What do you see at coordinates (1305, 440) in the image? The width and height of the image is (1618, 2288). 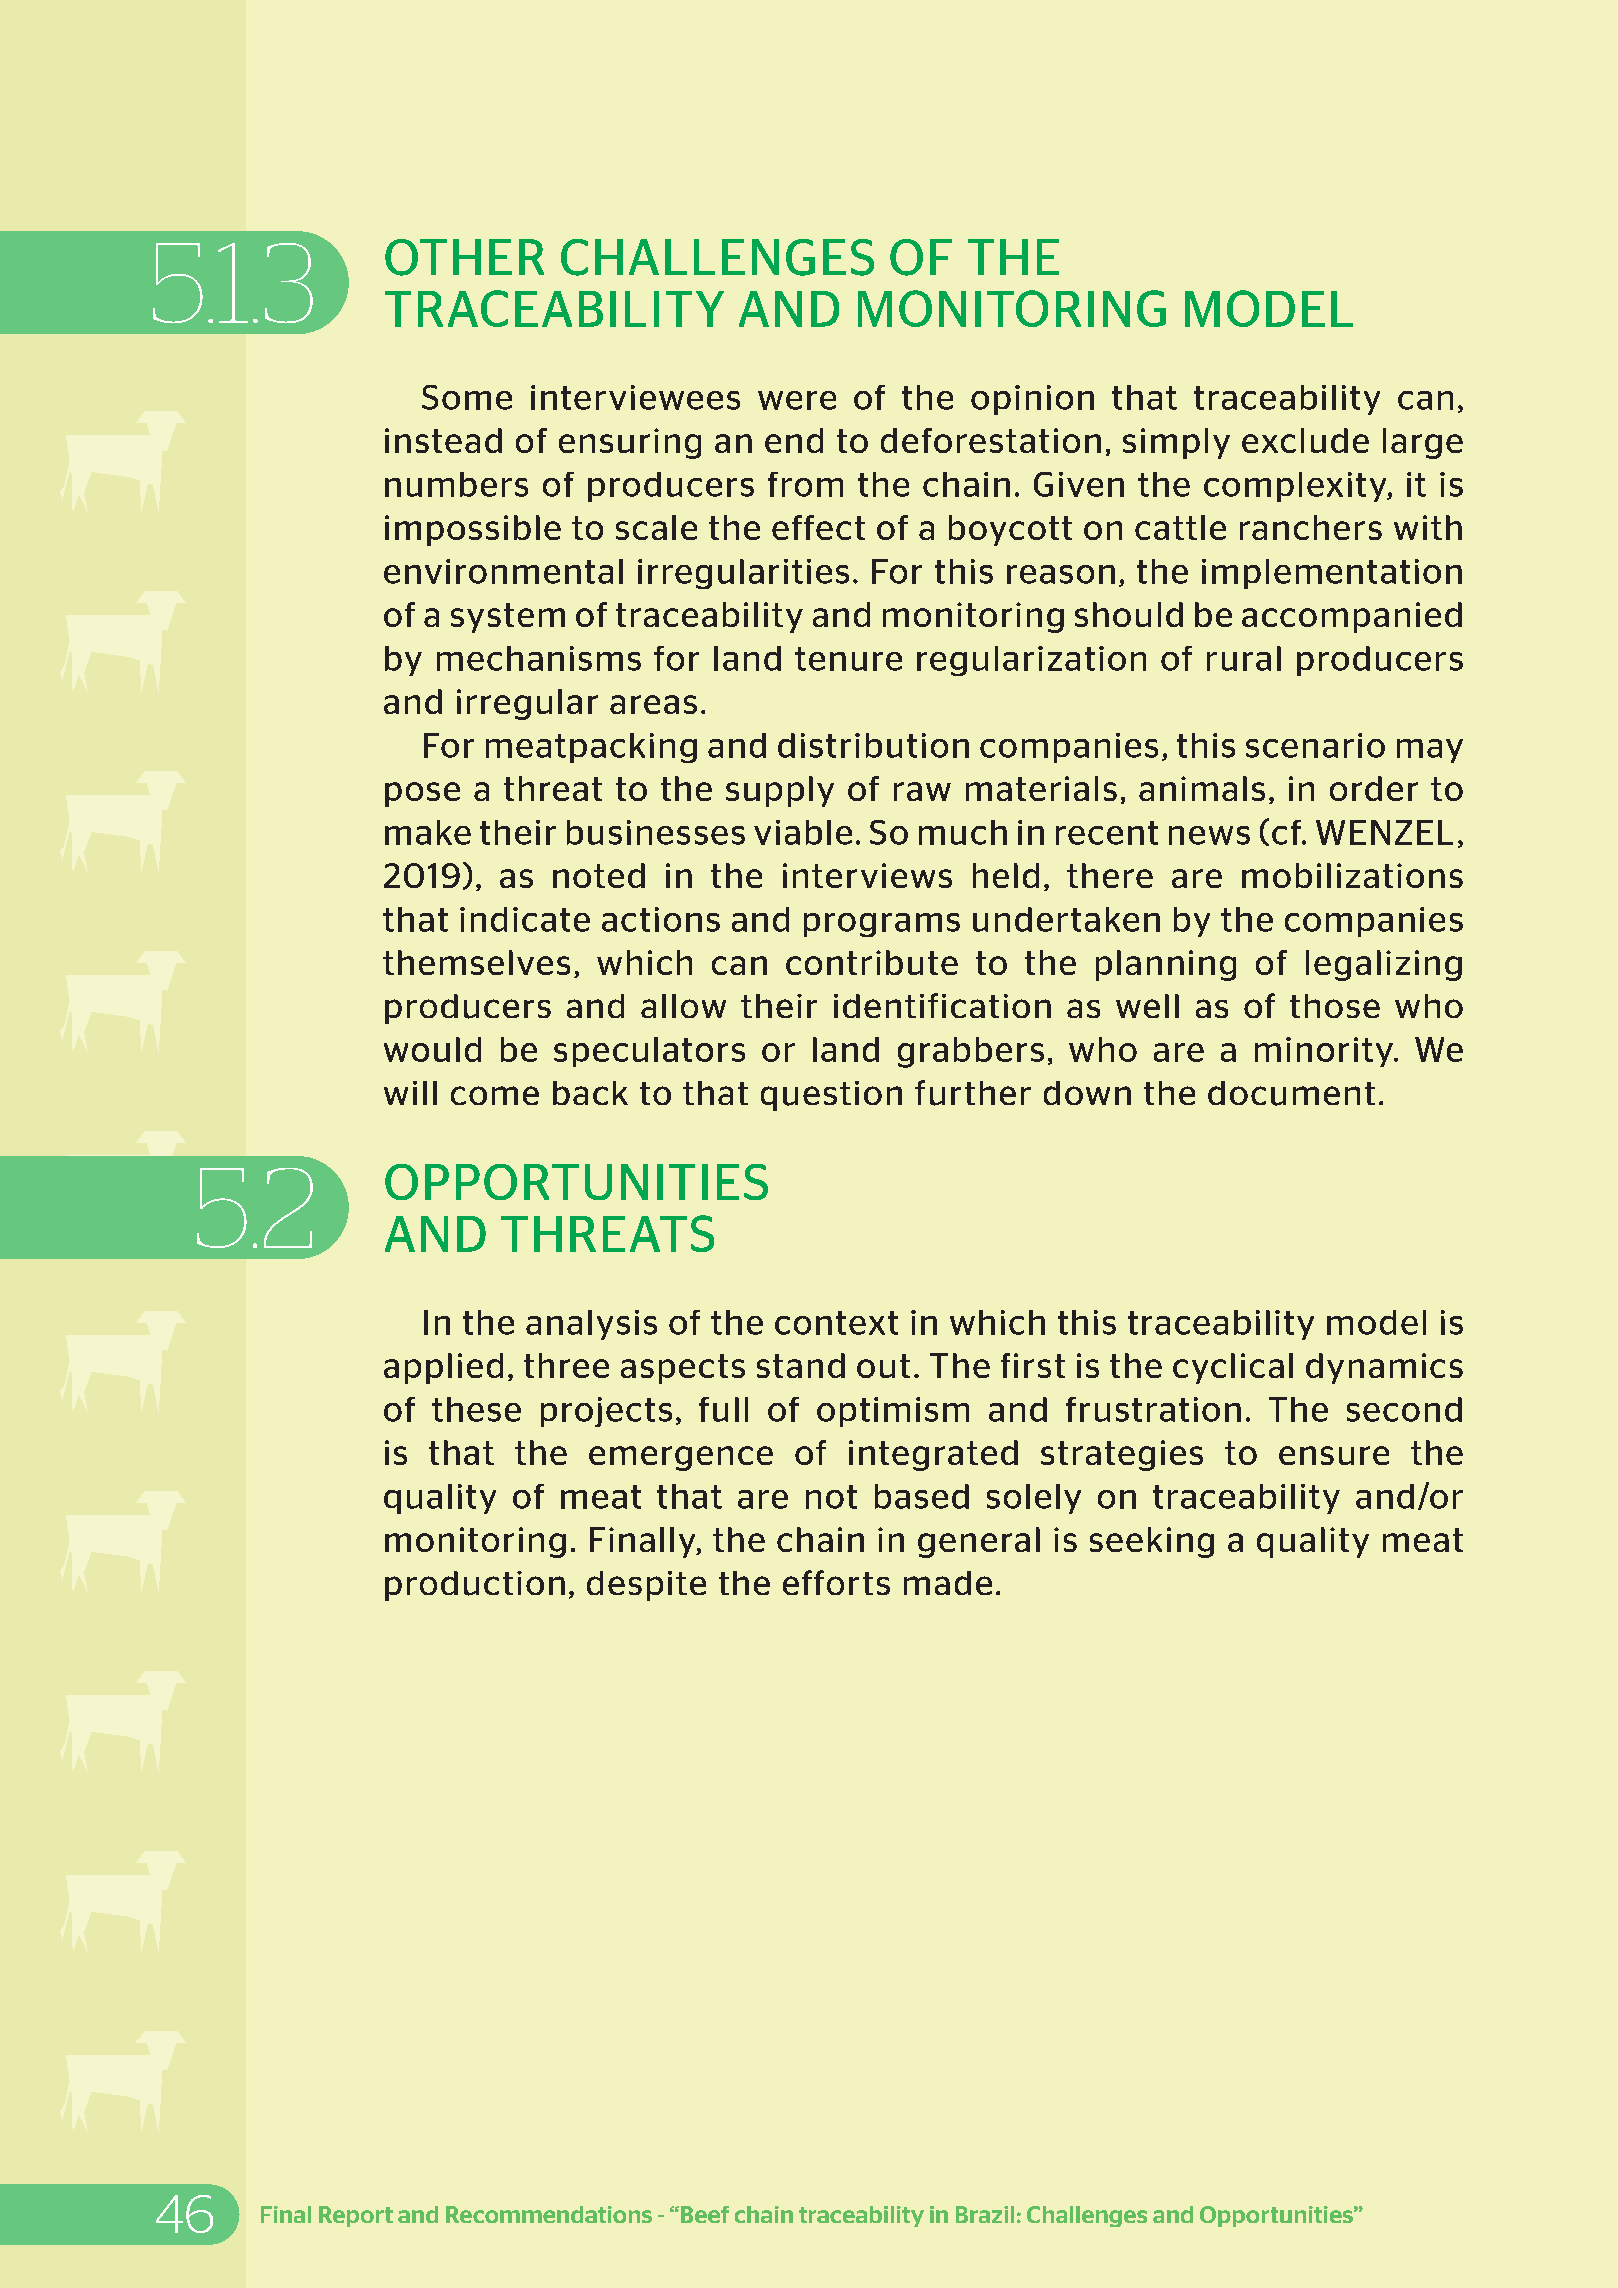 I see `exclude` at bounding box center [1305, 440].
